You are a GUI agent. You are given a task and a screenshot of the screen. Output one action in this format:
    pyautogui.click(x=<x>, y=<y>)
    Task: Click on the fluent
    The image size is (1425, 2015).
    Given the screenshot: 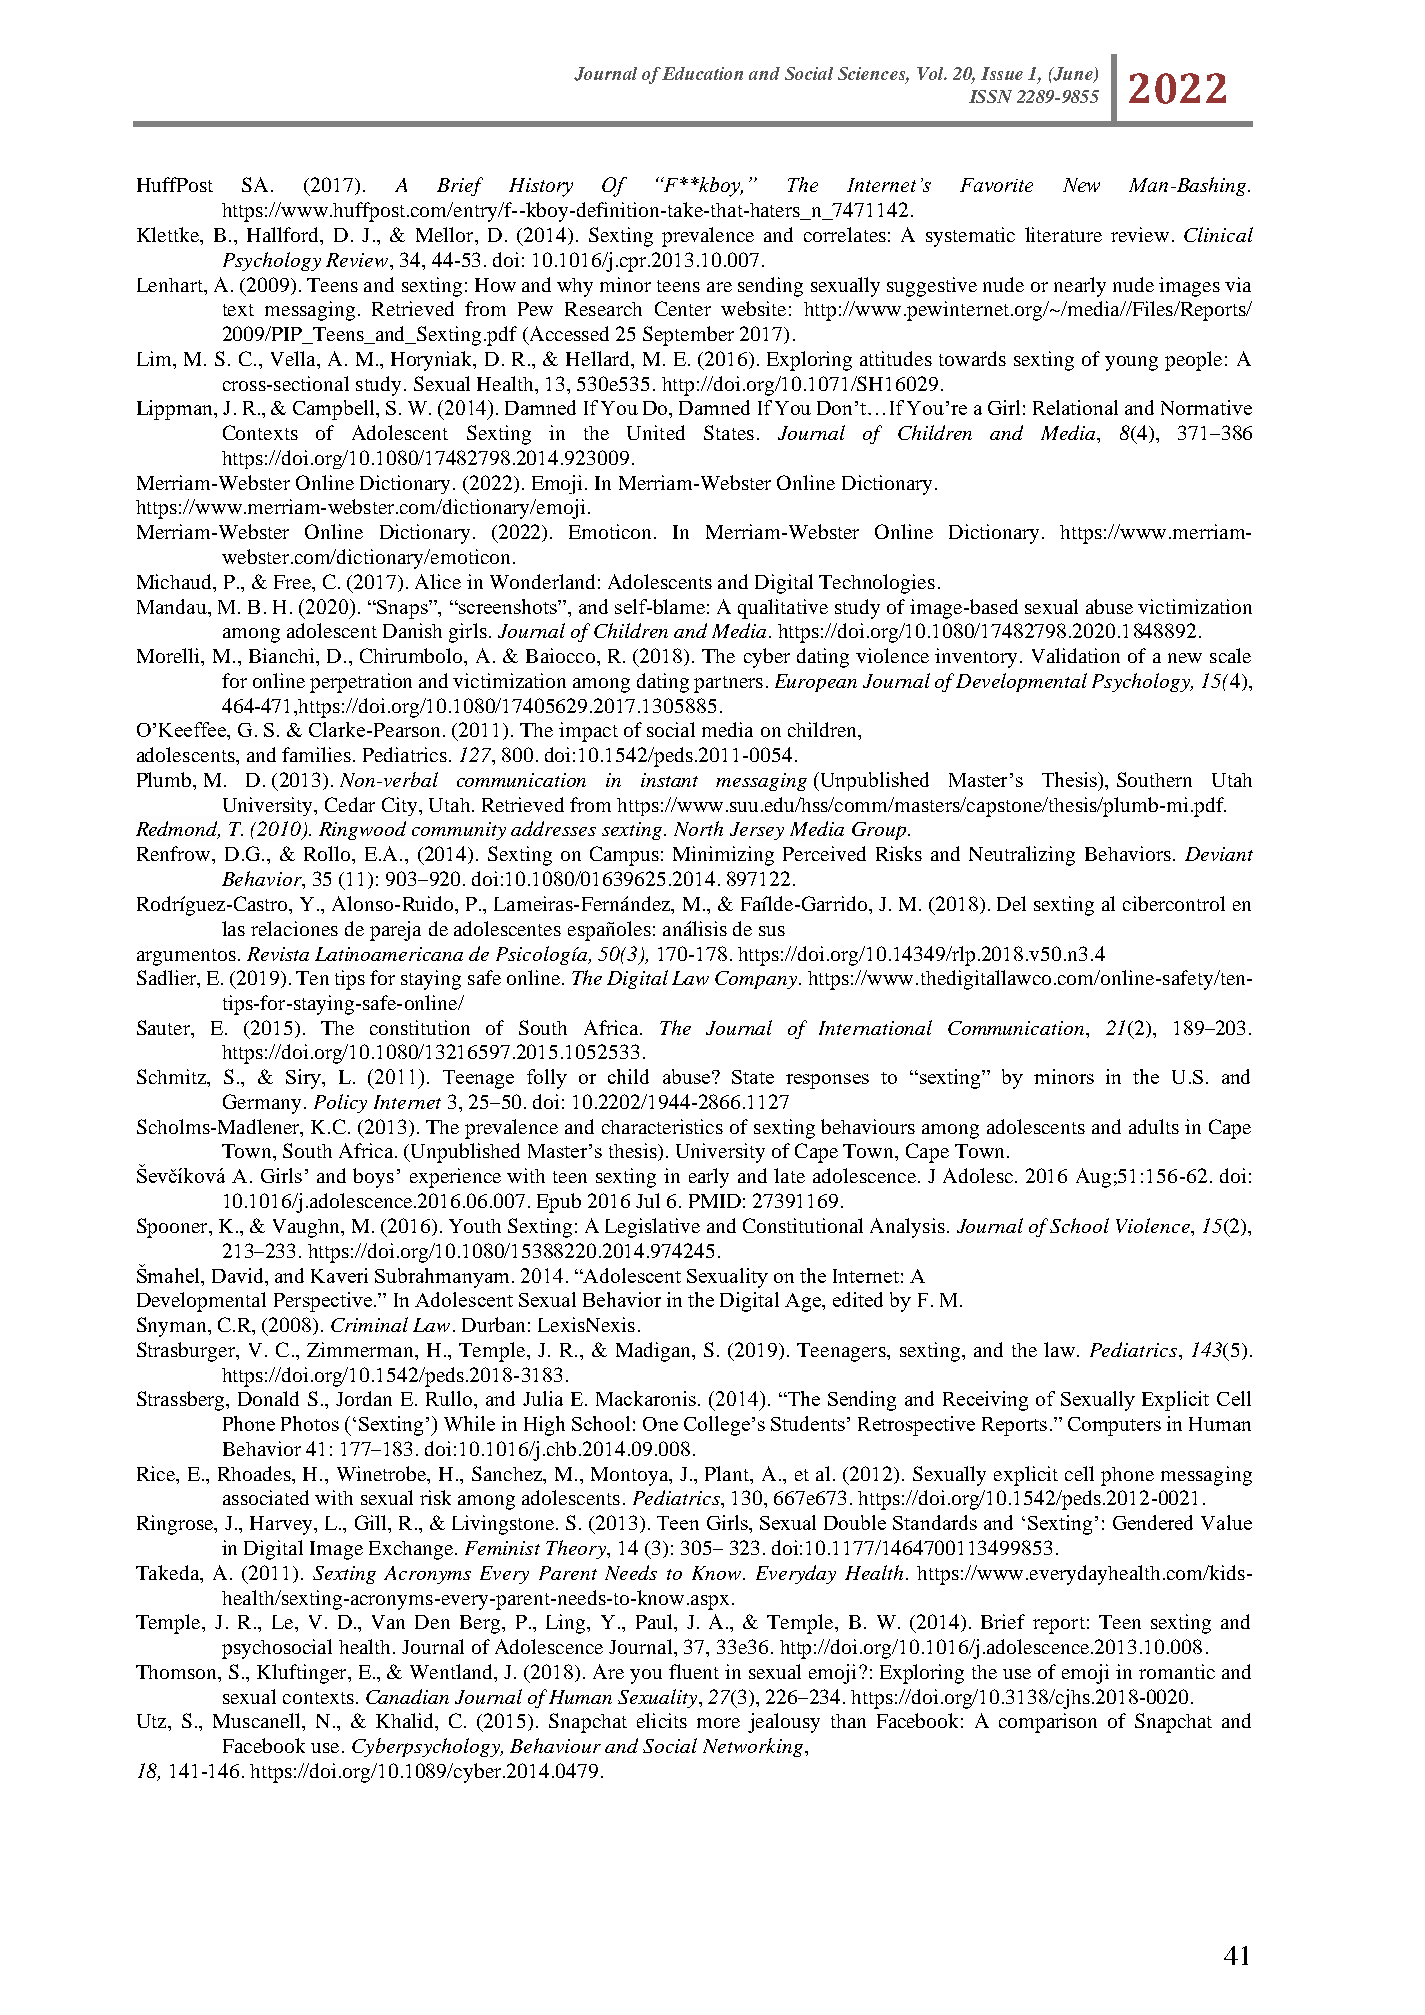 What is the action you would take?
    pyautogui.click(x=694, y=1671)
